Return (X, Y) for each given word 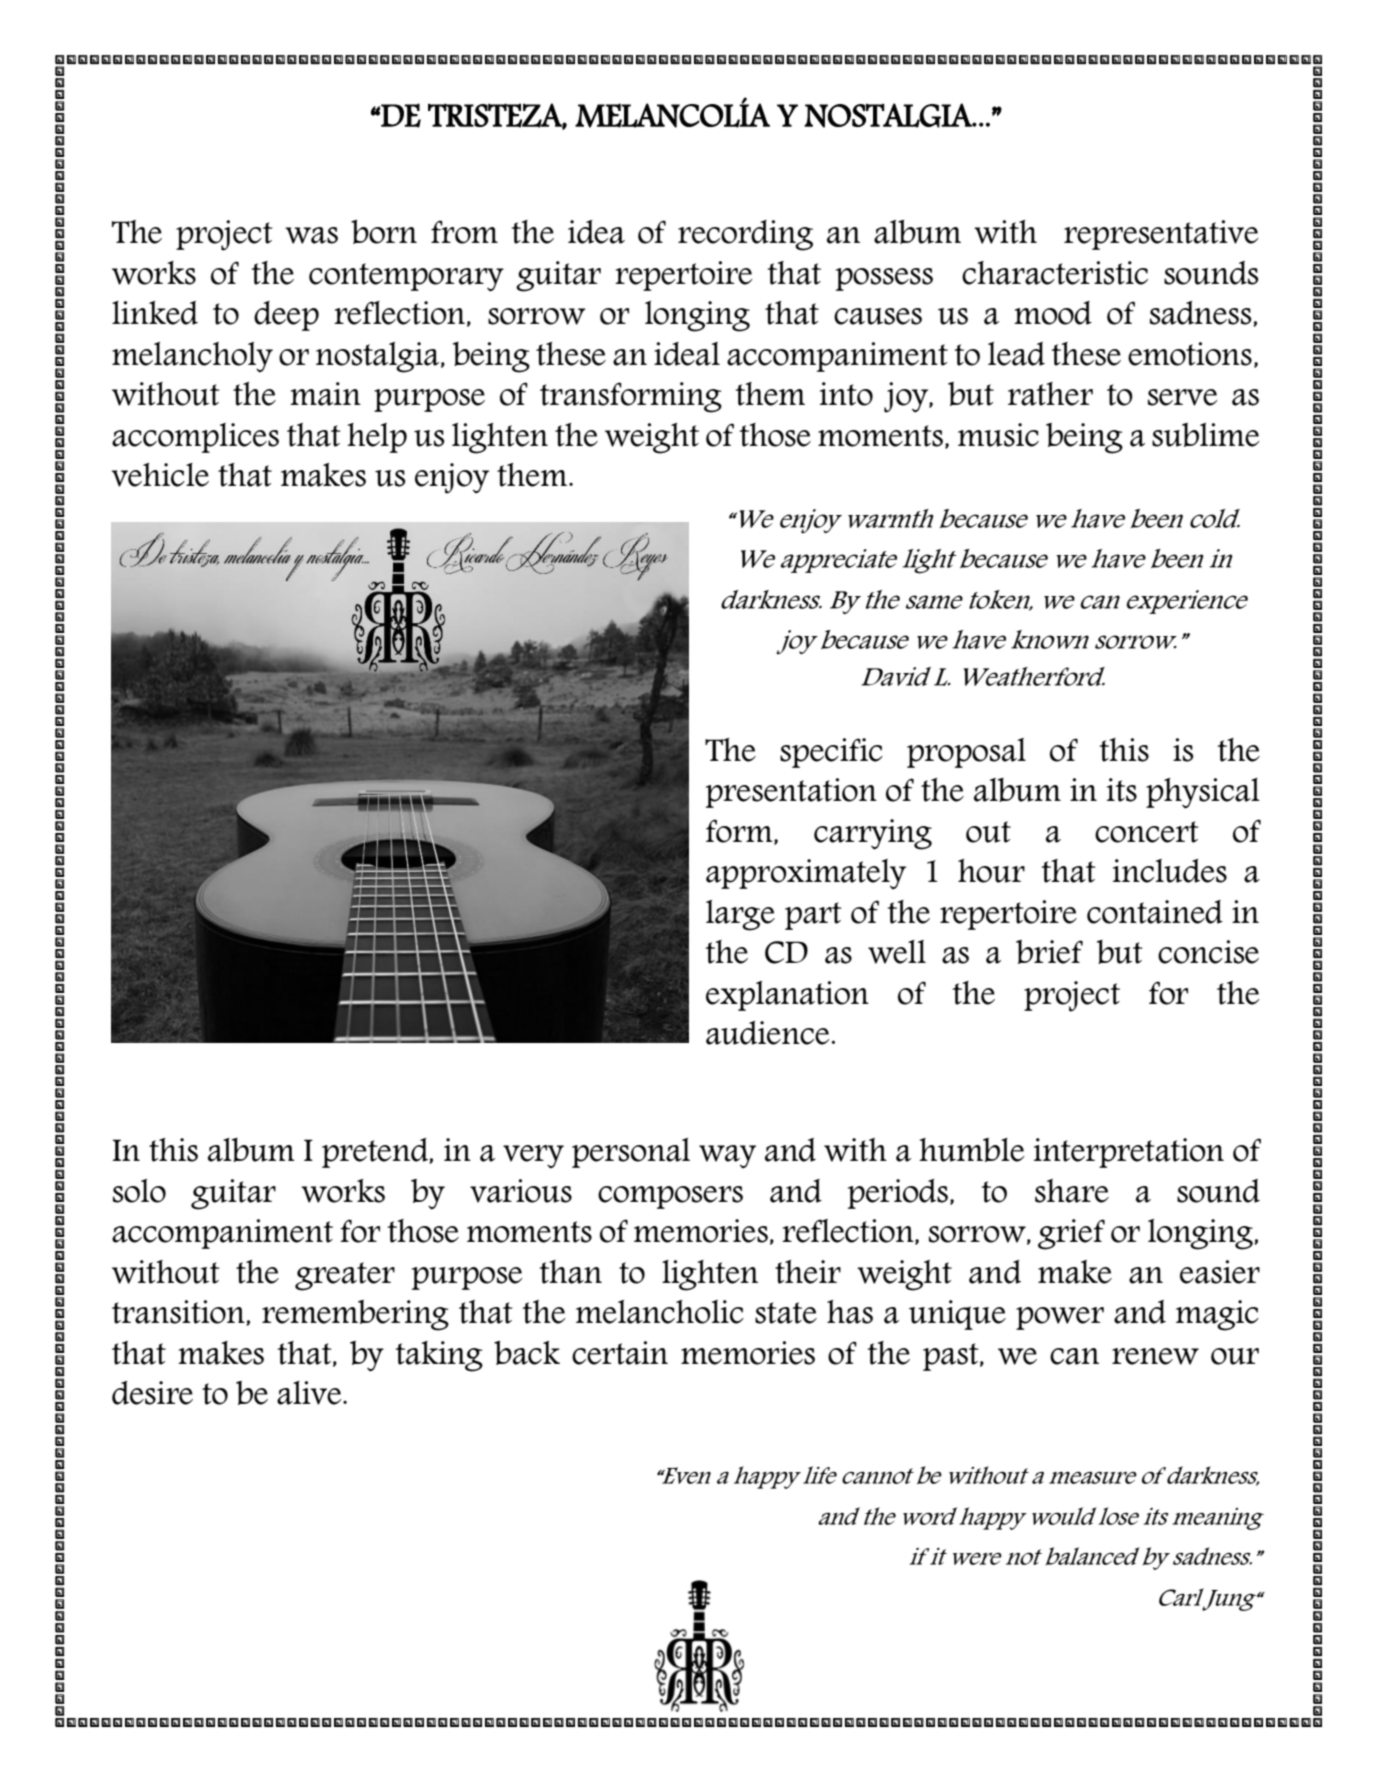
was (311, 235)
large (740, 915)
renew (1155, 1356)
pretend (376, 1153)
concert (1147, 832)
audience (768, 1033)
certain (620, 1353)
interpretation (1129, 1153)
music (998, 435)
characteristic (1055, 273)
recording (745, 235)
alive (310, 1393)
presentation (791, 793)
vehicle (160, 475)
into (846, 394)
